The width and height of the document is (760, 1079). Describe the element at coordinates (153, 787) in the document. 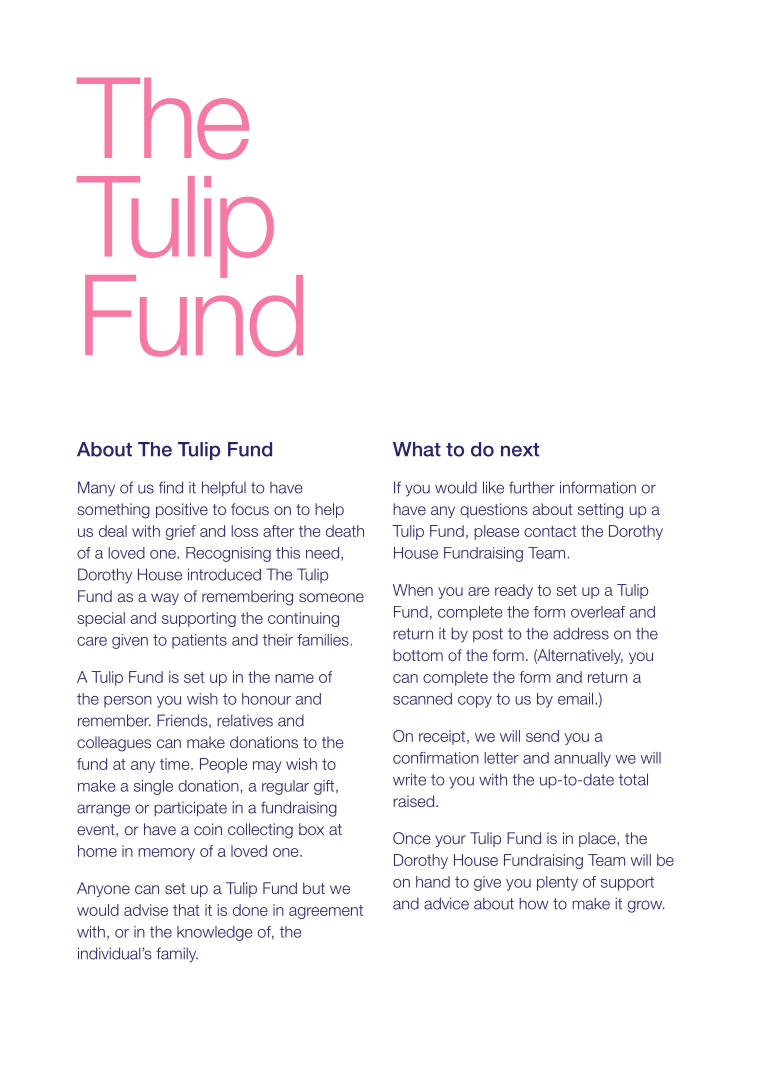

I see `single` at that location.
